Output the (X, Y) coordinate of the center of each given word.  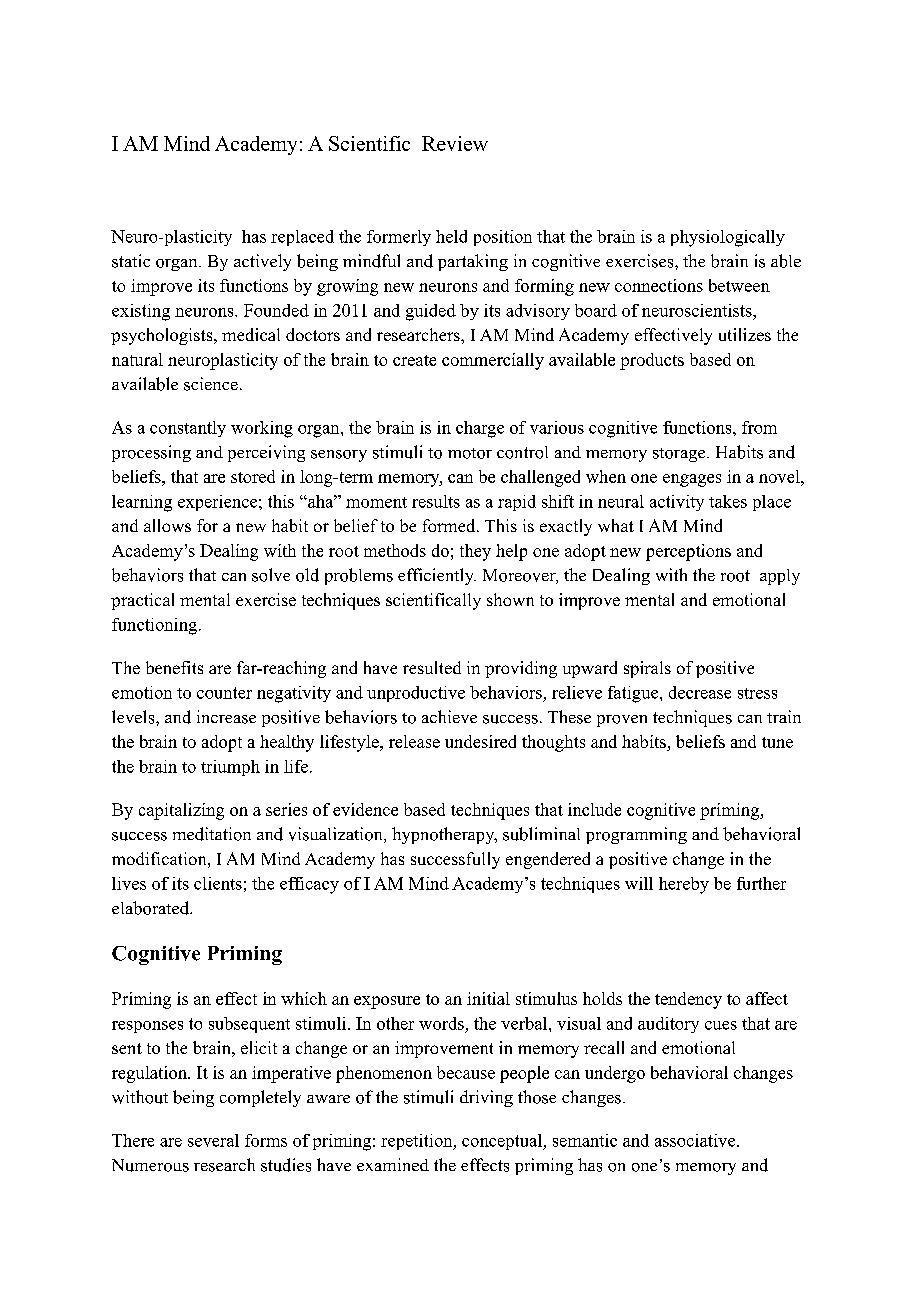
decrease (700, 692)
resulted (432, 667)
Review (455, 143)
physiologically (728, 238)
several (213, 1140)
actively (262, 262)
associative (695, 1140)
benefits (174, 667)
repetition (418, 1142)
